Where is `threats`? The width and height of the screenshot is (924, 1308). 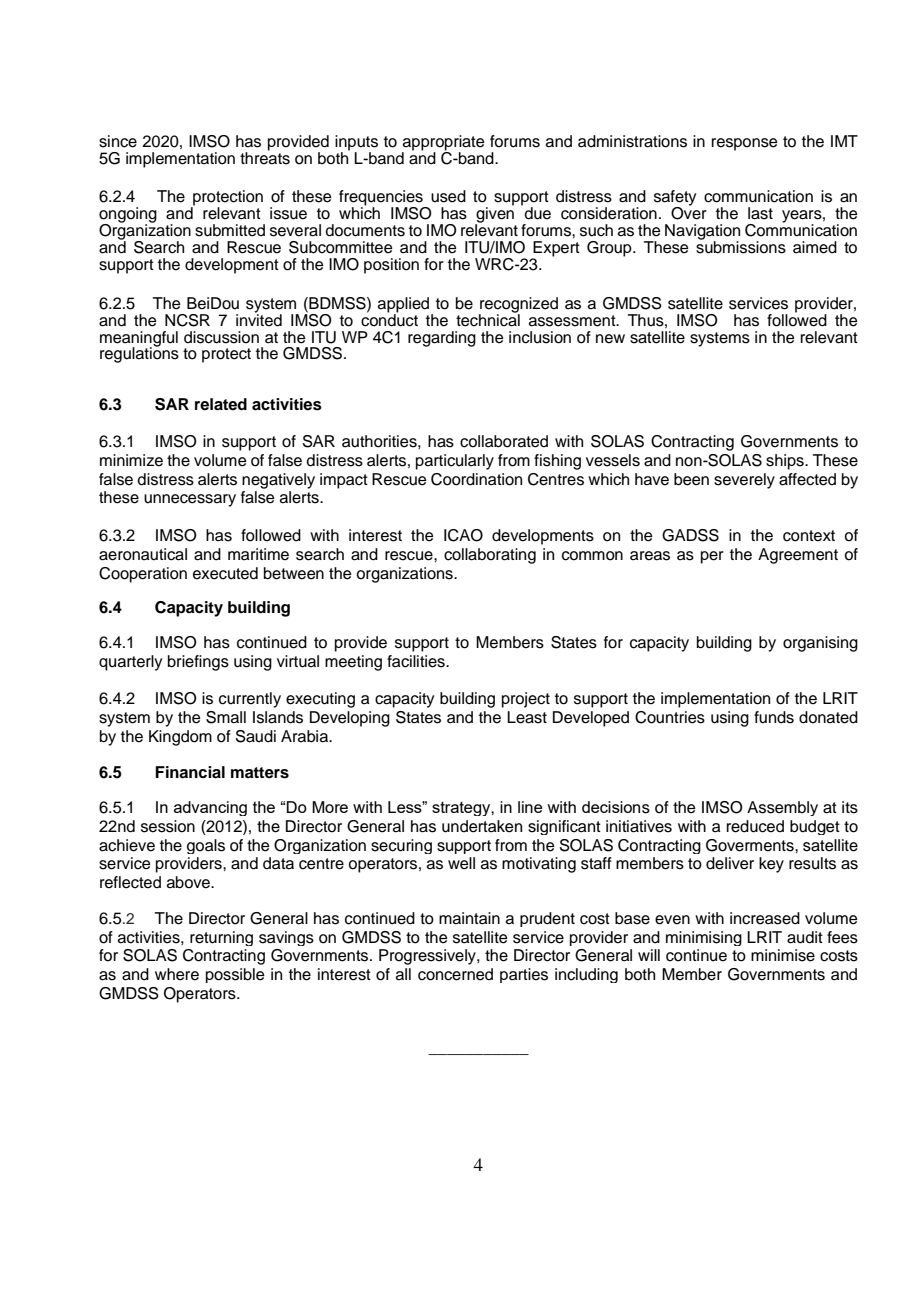 threats is located at coordinates (265, 157).
